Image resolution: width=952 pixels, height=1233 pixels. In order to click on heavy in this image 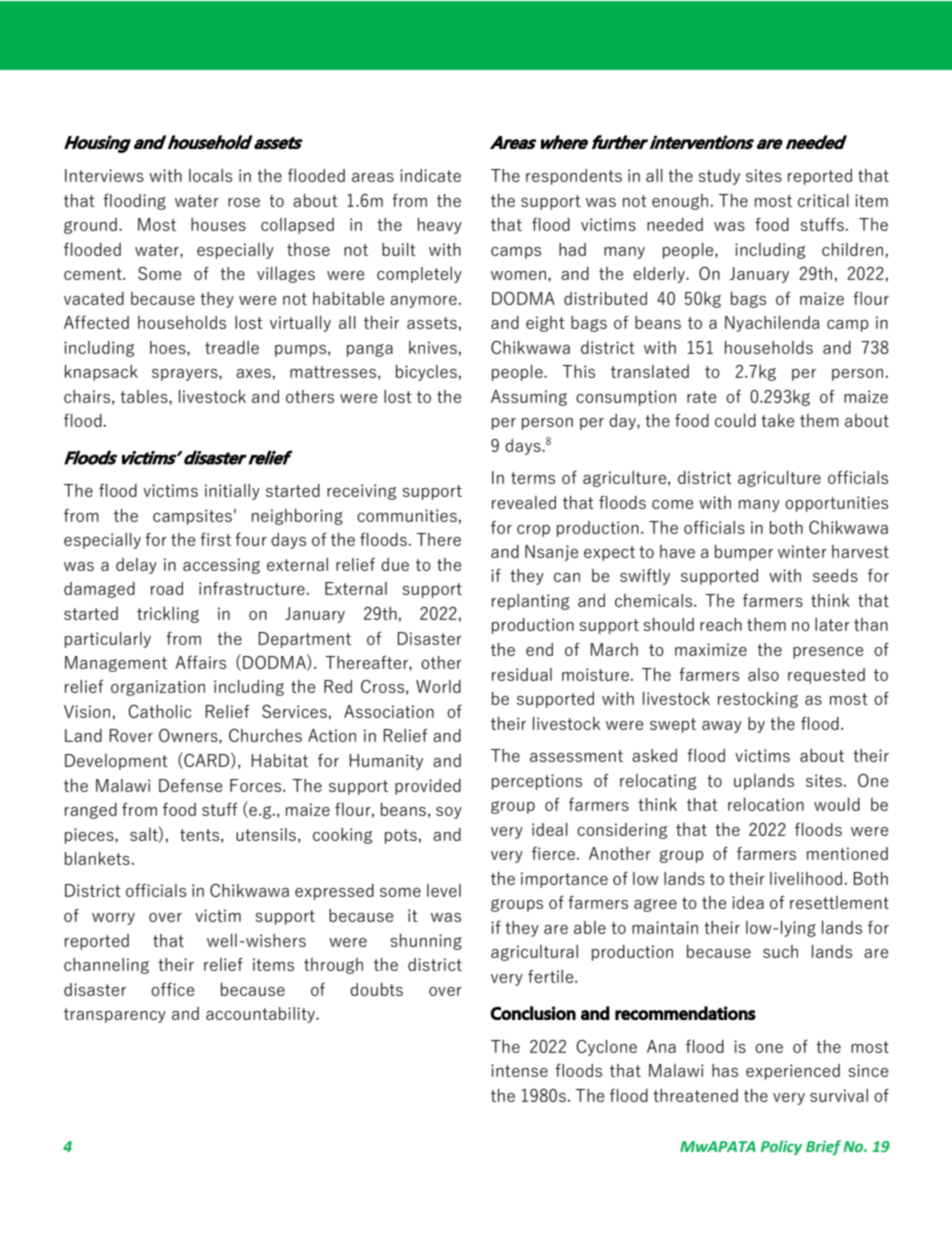, I will do `click(440, 226)`.
